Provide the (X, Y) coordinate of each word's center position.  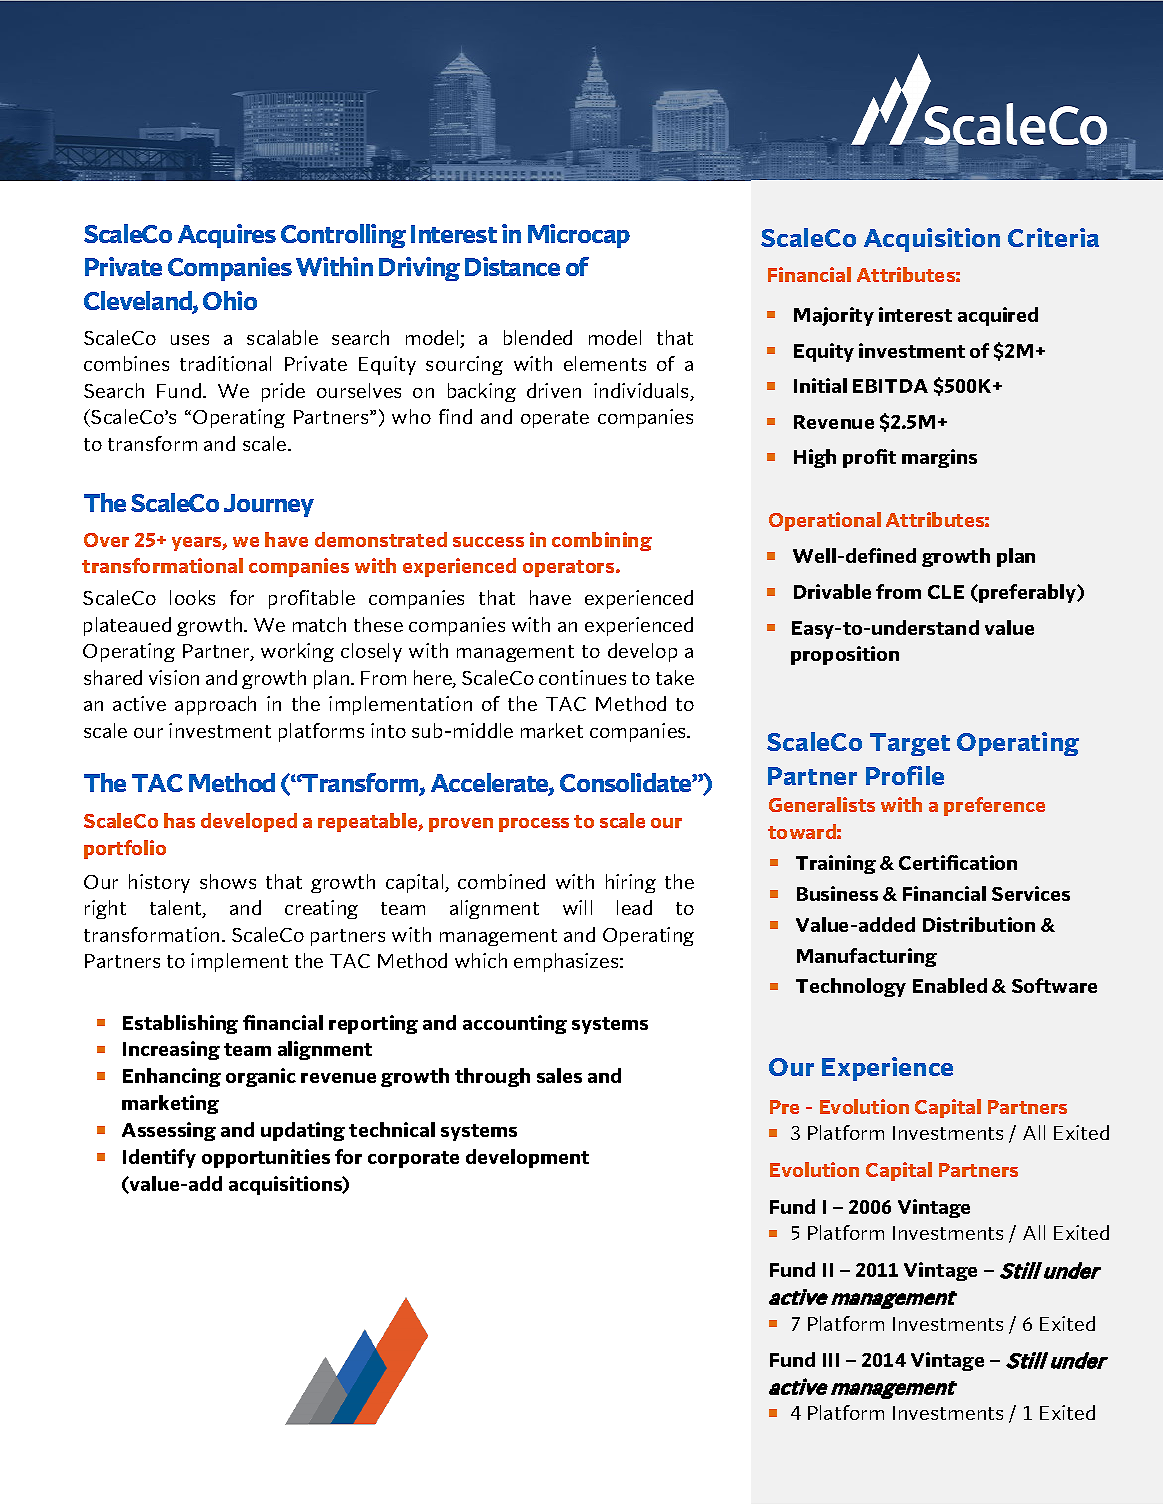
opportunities (266, 1158)
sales (559, 1075)
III (831, 1360)
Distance (512, 266)
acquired (998, 316)
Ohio (230, 300)
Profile (905, 775)
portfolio (125, 849)
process (534, 825)
